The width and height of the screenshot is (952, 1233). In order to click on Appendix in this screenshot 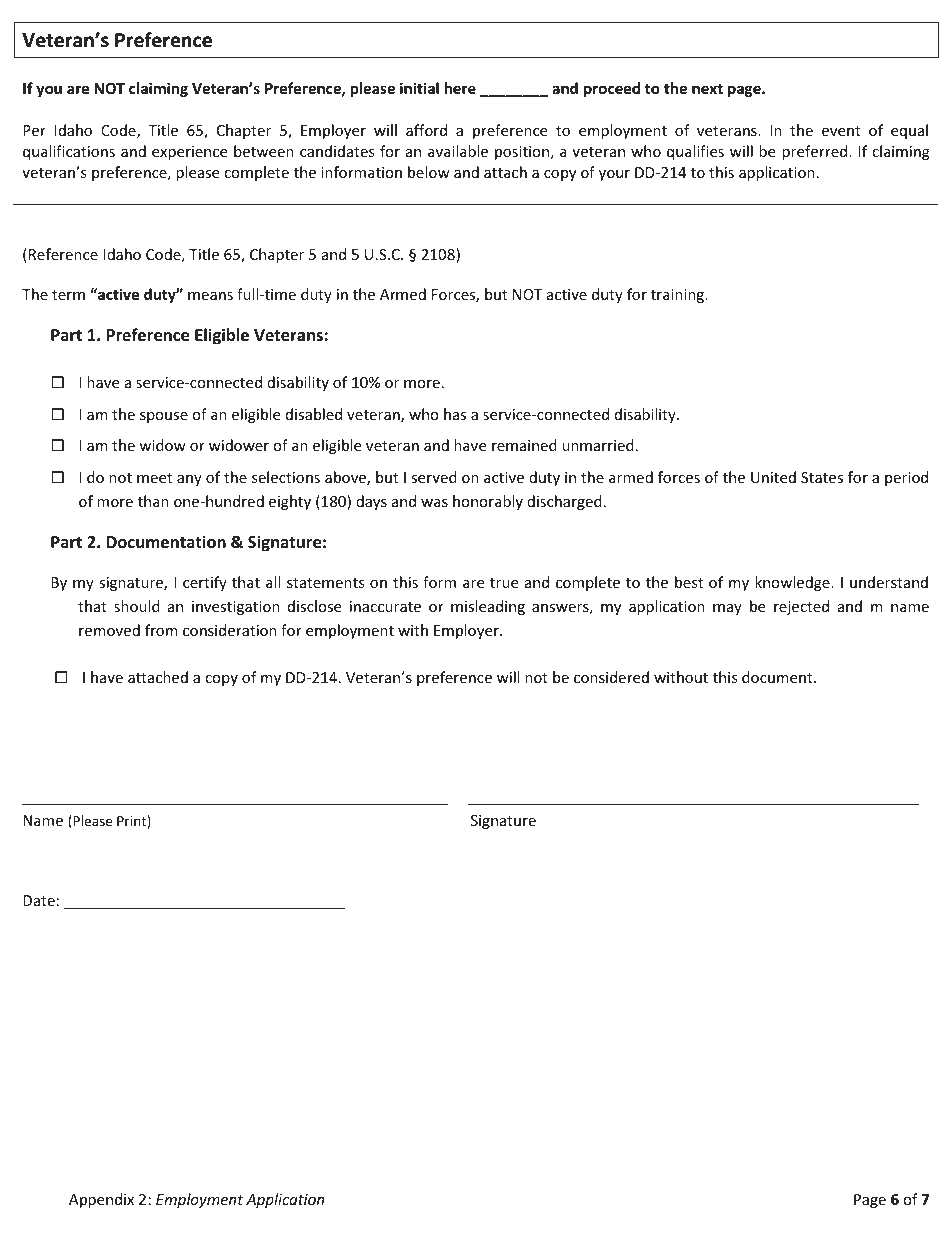, I will do `click(101, 1200)`.
